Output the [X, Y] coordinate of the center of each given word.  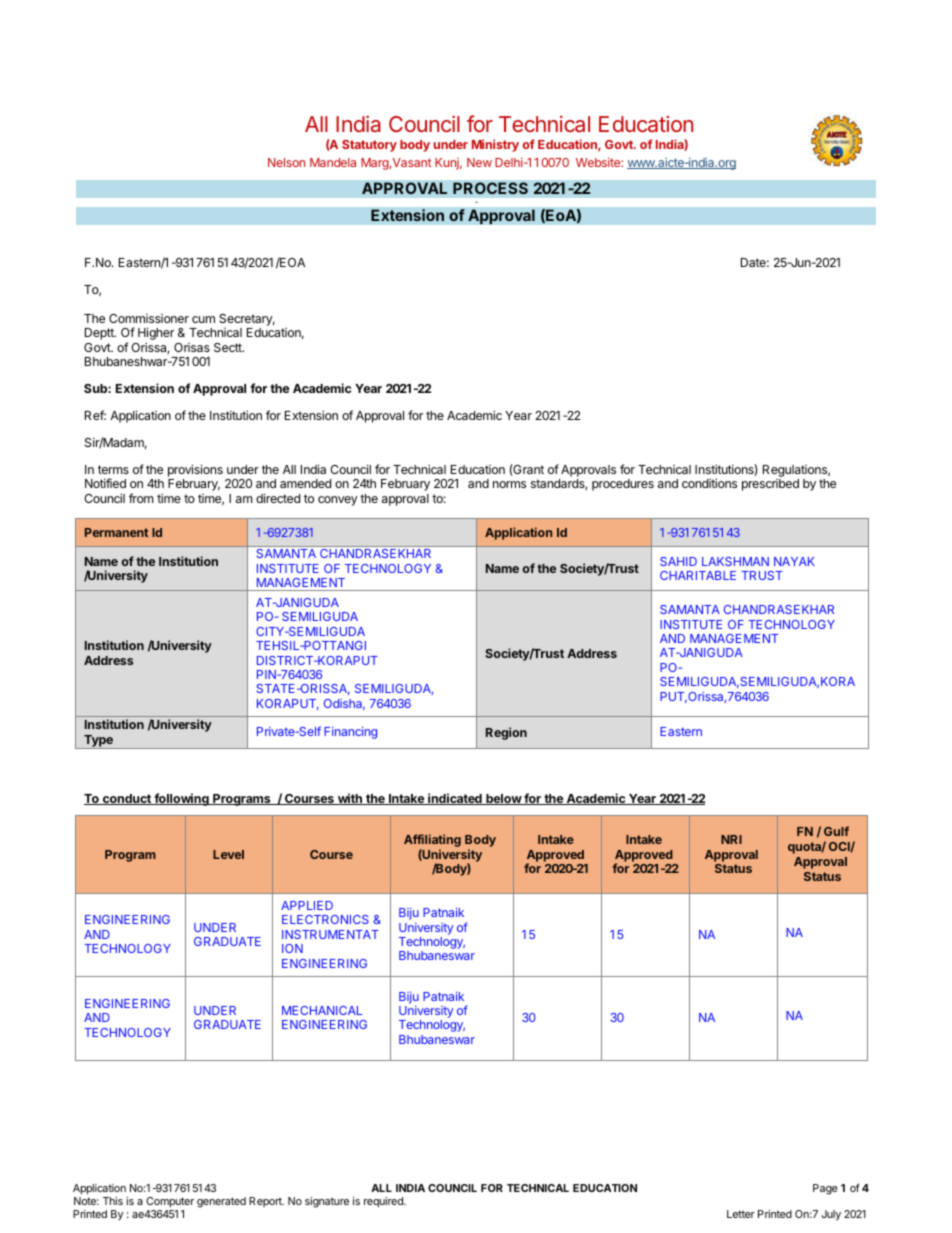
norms [509, 484]
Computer [170, 1202]
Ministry [495, 145]
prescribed [770, 485]
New [479, 162]
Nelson [286, 162]
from [141, 498]
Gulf [836, 831]
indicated [455, 799]
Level [228, 854]
